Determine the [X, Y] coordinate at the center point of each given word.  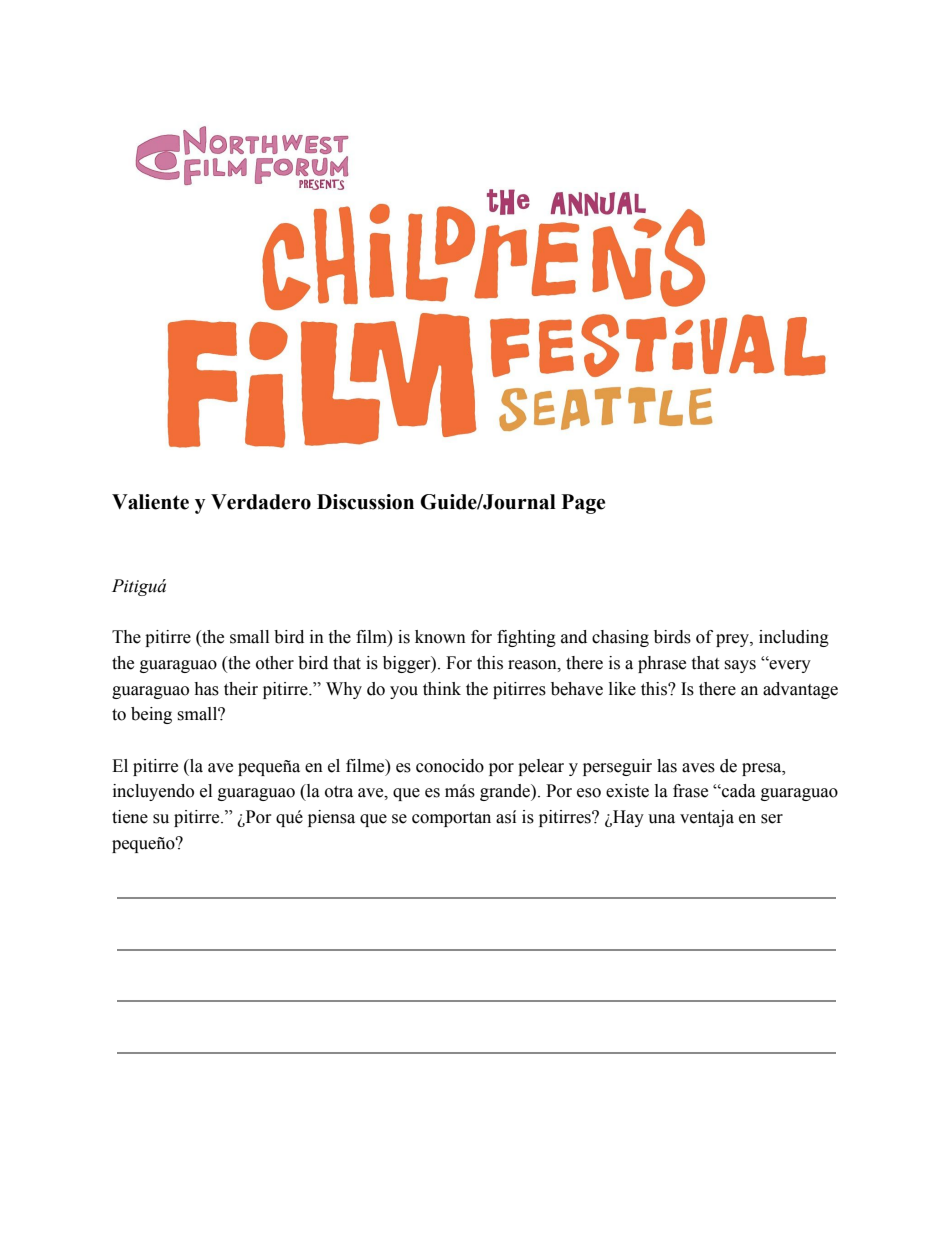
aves [698, 768]
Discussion [365, 502]
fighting [526, 638]
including [794, 638]
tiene [130, 817]
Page [583, 504]
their [241, 689]
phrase [662, 664]
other [275, 663]
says [740, 666]
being [151, 715]
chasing [620, 638]
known [440, 637]
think [442, 689]
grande [506, 792]
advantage [800, 690]
